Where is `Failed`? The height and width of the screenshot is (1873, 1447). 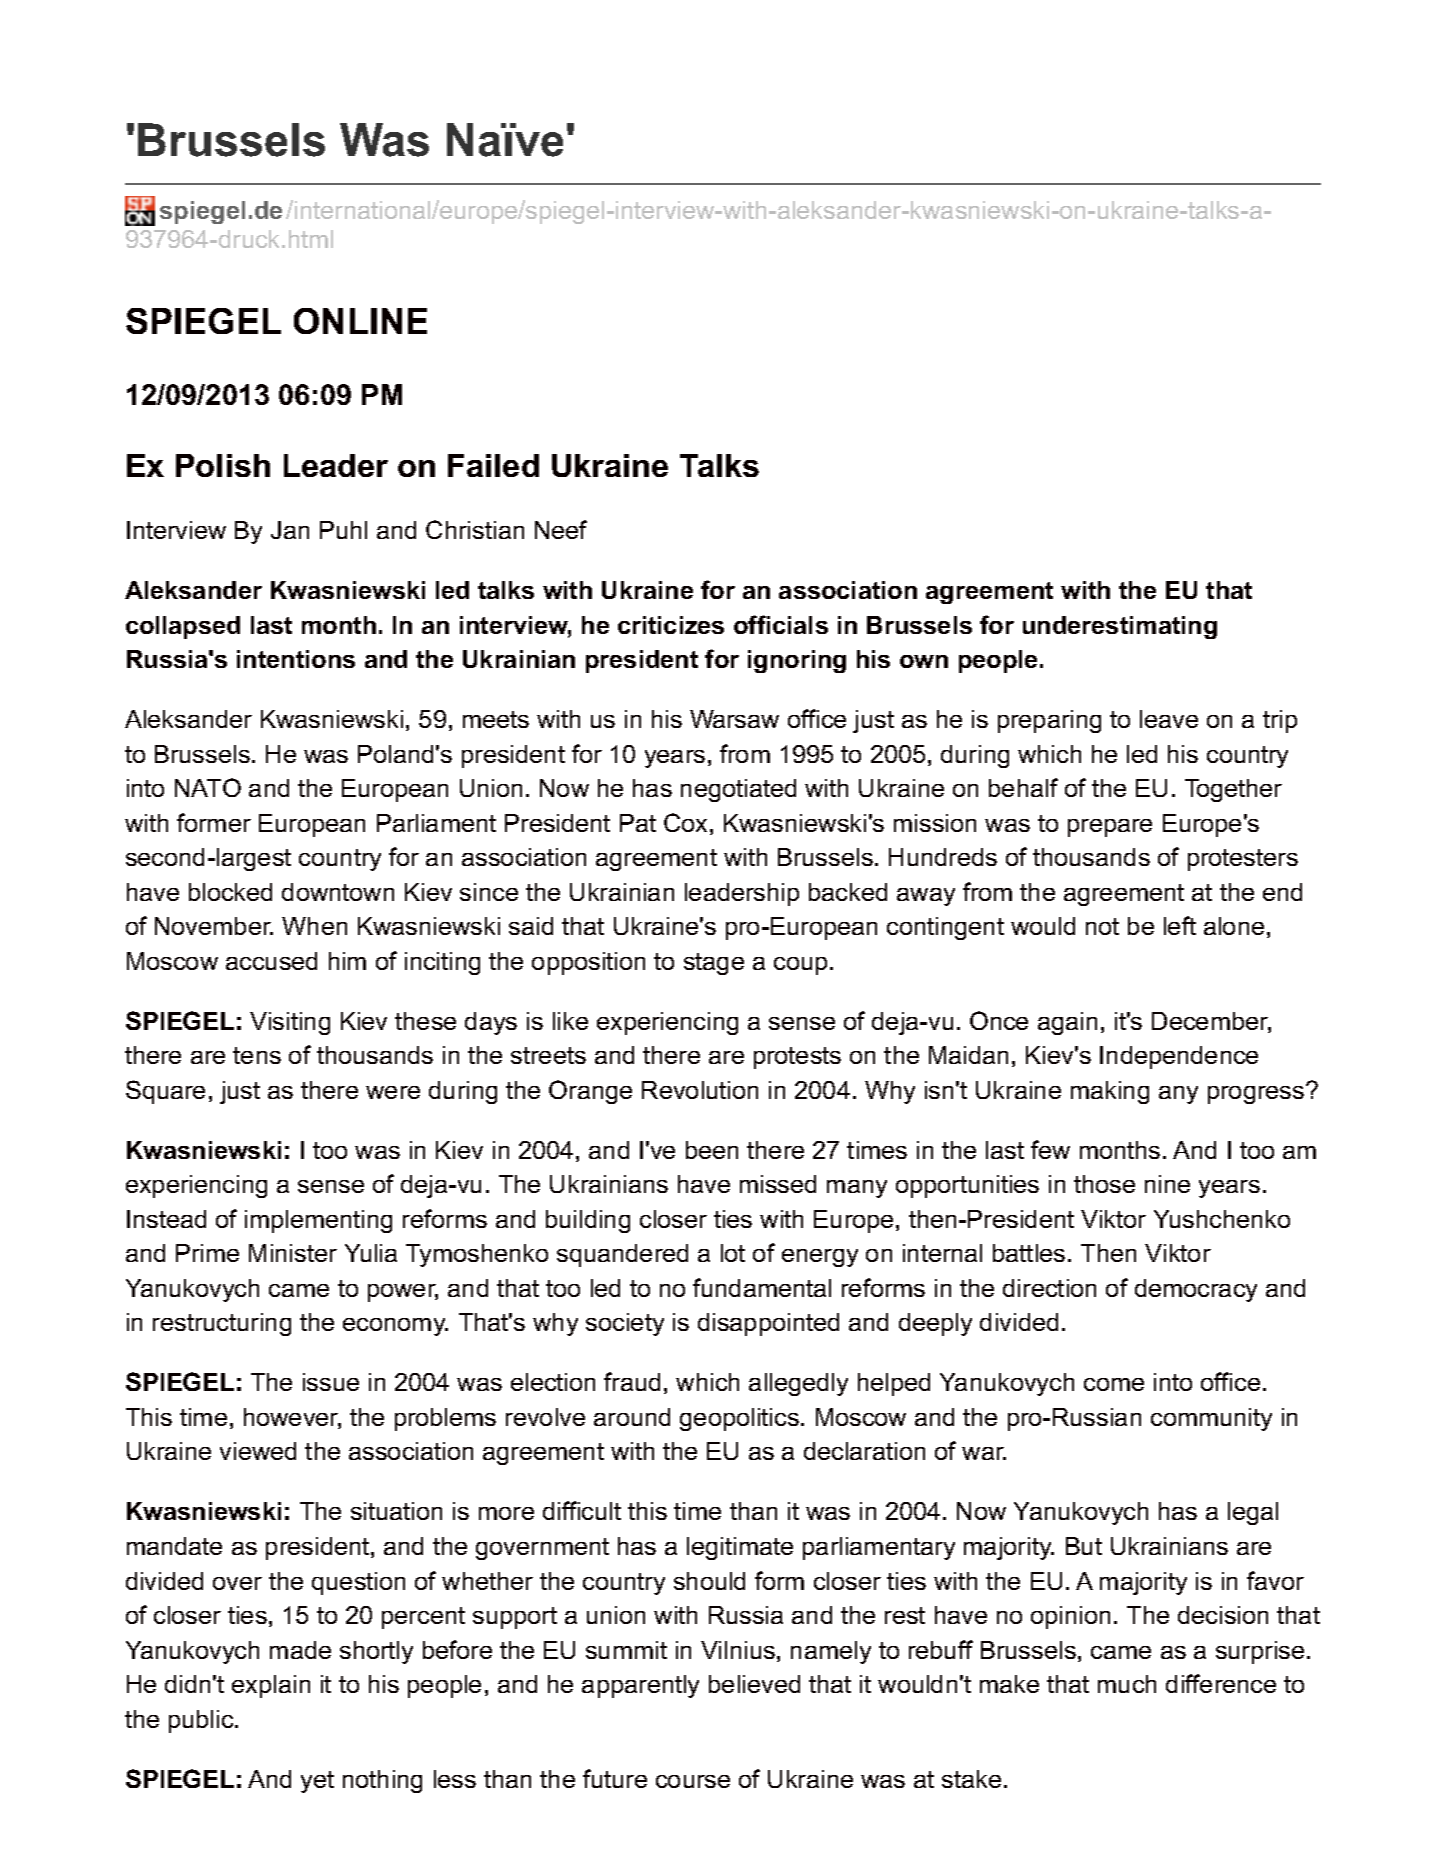 Failed is located at coordinates (493, 465).
